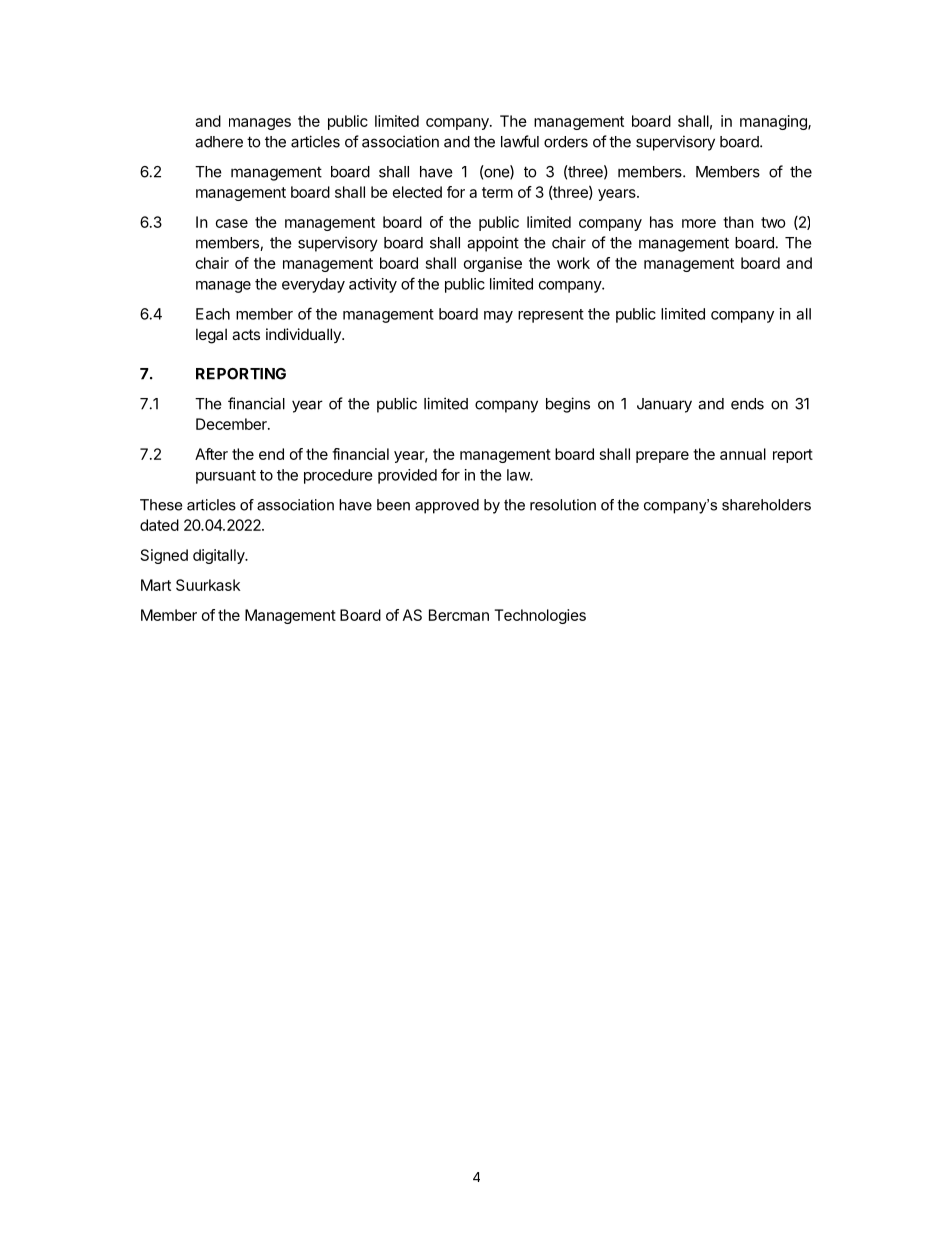  What do you see at coordinates (407, 476) in the screenshot?
I see `provided` at bounding box center [407, 476].
